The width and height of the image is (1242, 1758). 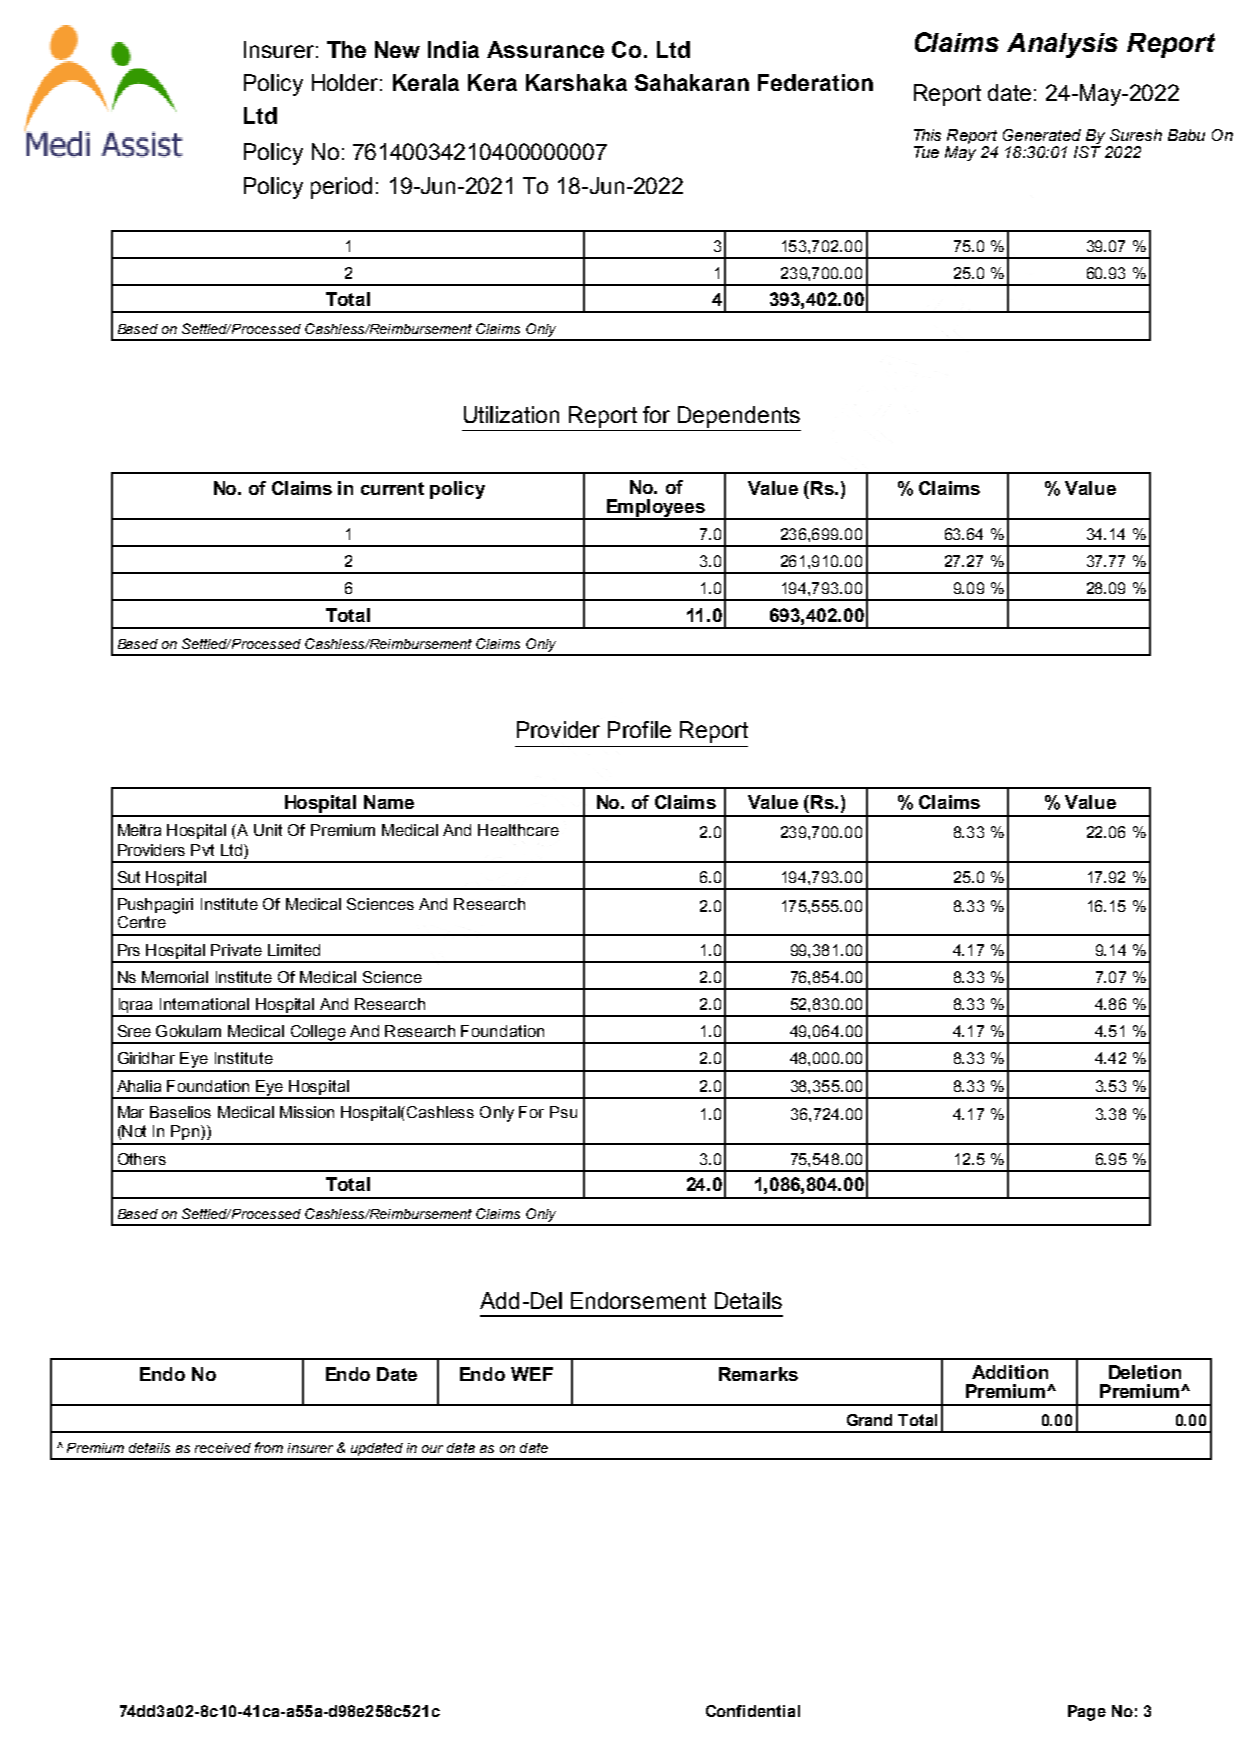 I want to click on Assurance, so click(x=545, y=49).
